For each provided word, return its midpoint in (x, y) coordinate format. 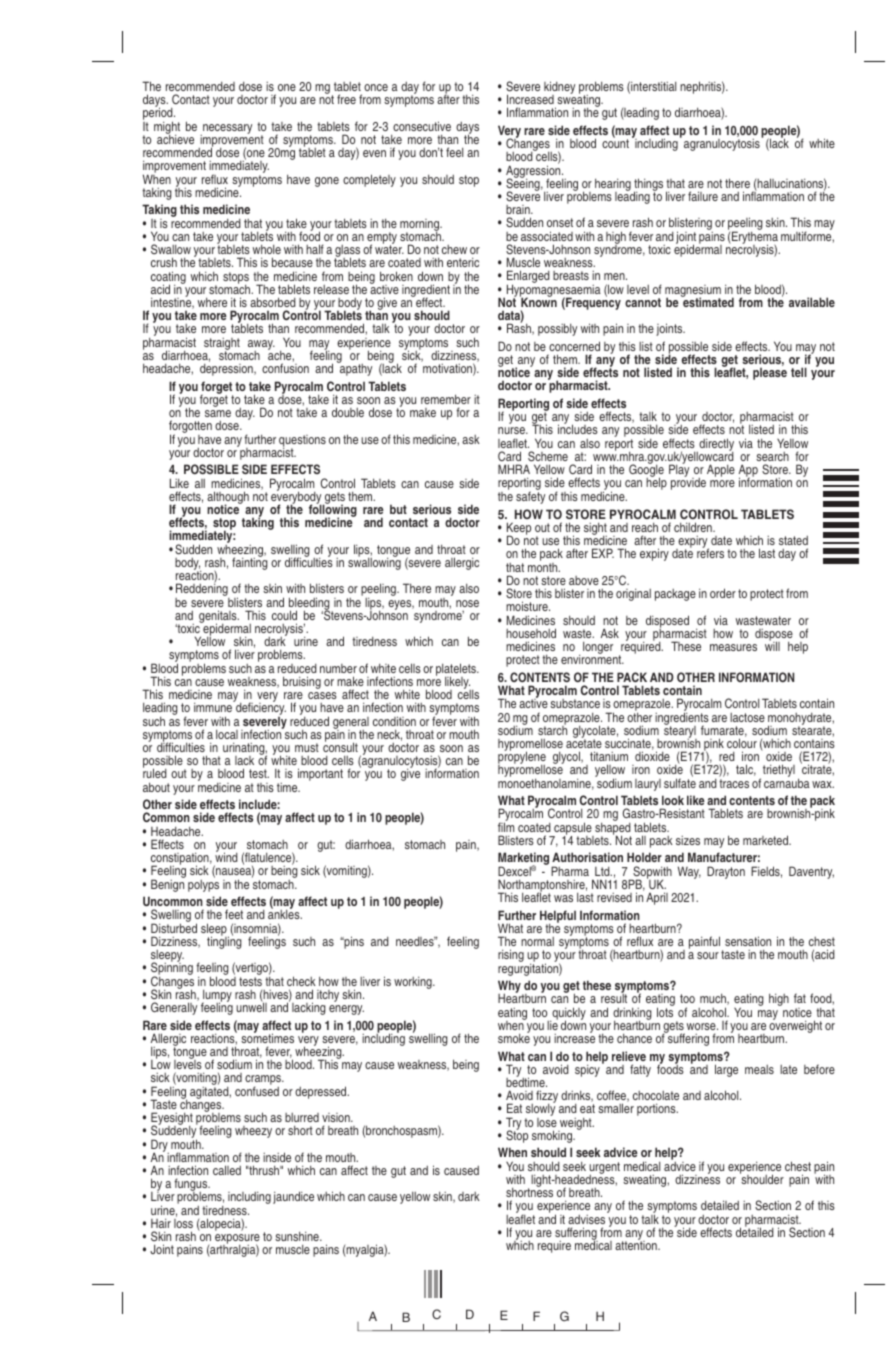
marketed (767, 840)
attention (637, 1244)
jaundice (293, 1197)
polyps (203, 884)
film (506, 826)
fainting (250, 563)
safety (530, 496)
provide (688, 483)
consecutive (422, 126)
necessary (226, 130)
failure (703, 196)
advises (586, 1219)
